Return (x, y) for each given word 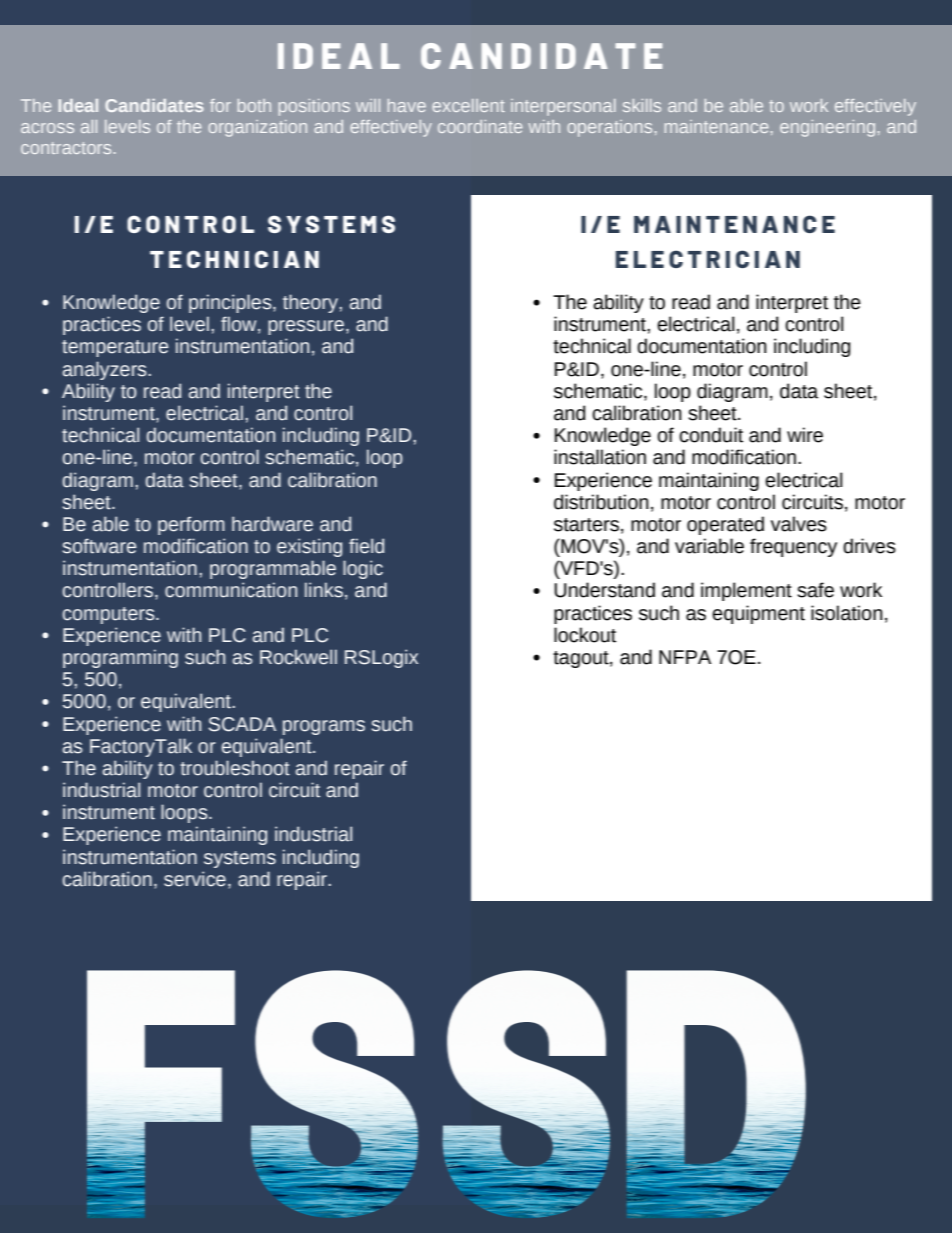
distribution (601, 502)
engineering (827, 128)
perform (191, 525)
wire (805, 435)
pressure (306, 327)
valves (799, 524)
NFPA (685, 657)
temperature (115, 348)
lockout (585, 635)
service (195, 879)
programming (120, 658)
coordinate (480, 126)
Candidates (154, 105)
